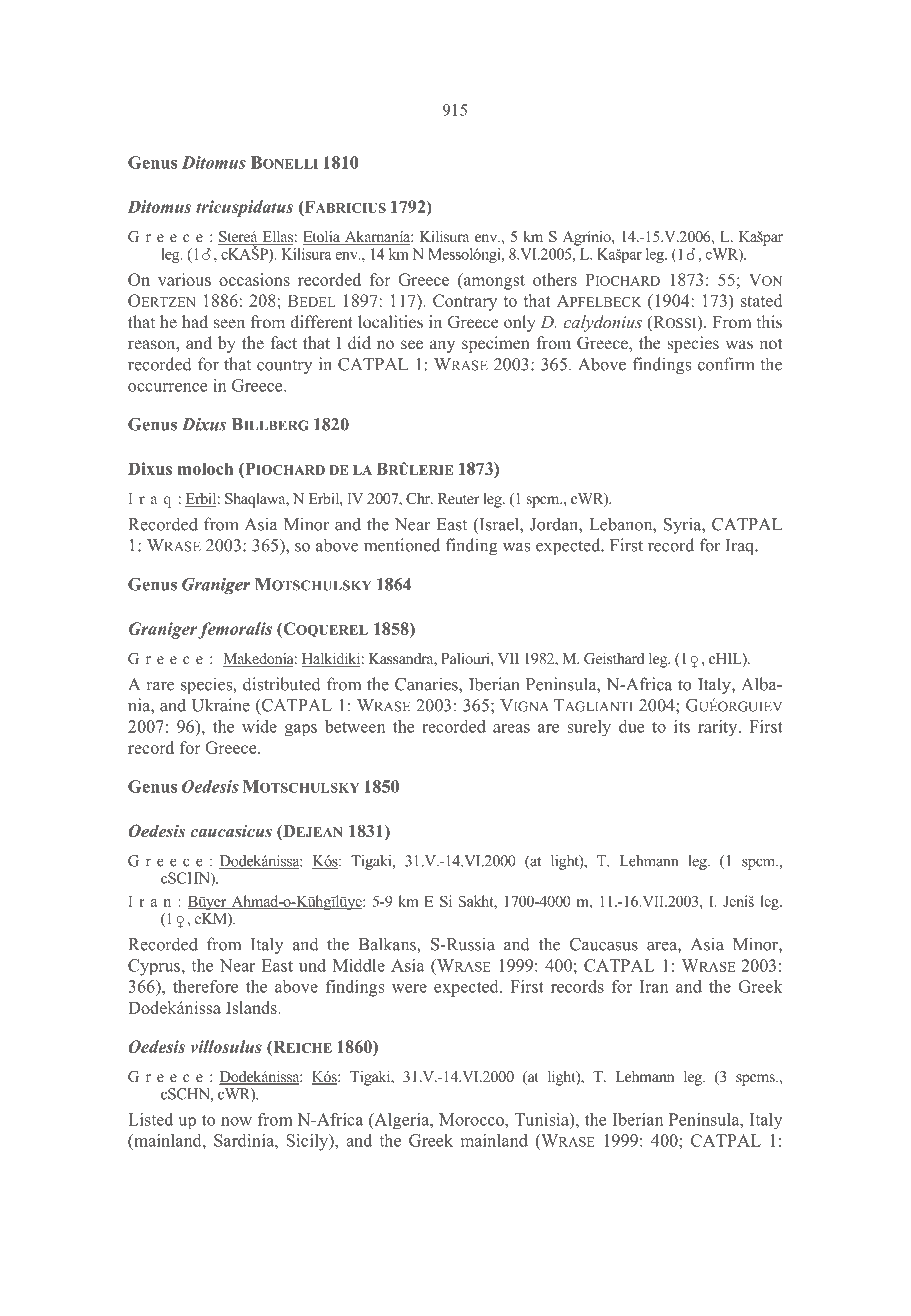 The width and height of the page is (911, 1316). I want to click on were, so click(409, 988).
